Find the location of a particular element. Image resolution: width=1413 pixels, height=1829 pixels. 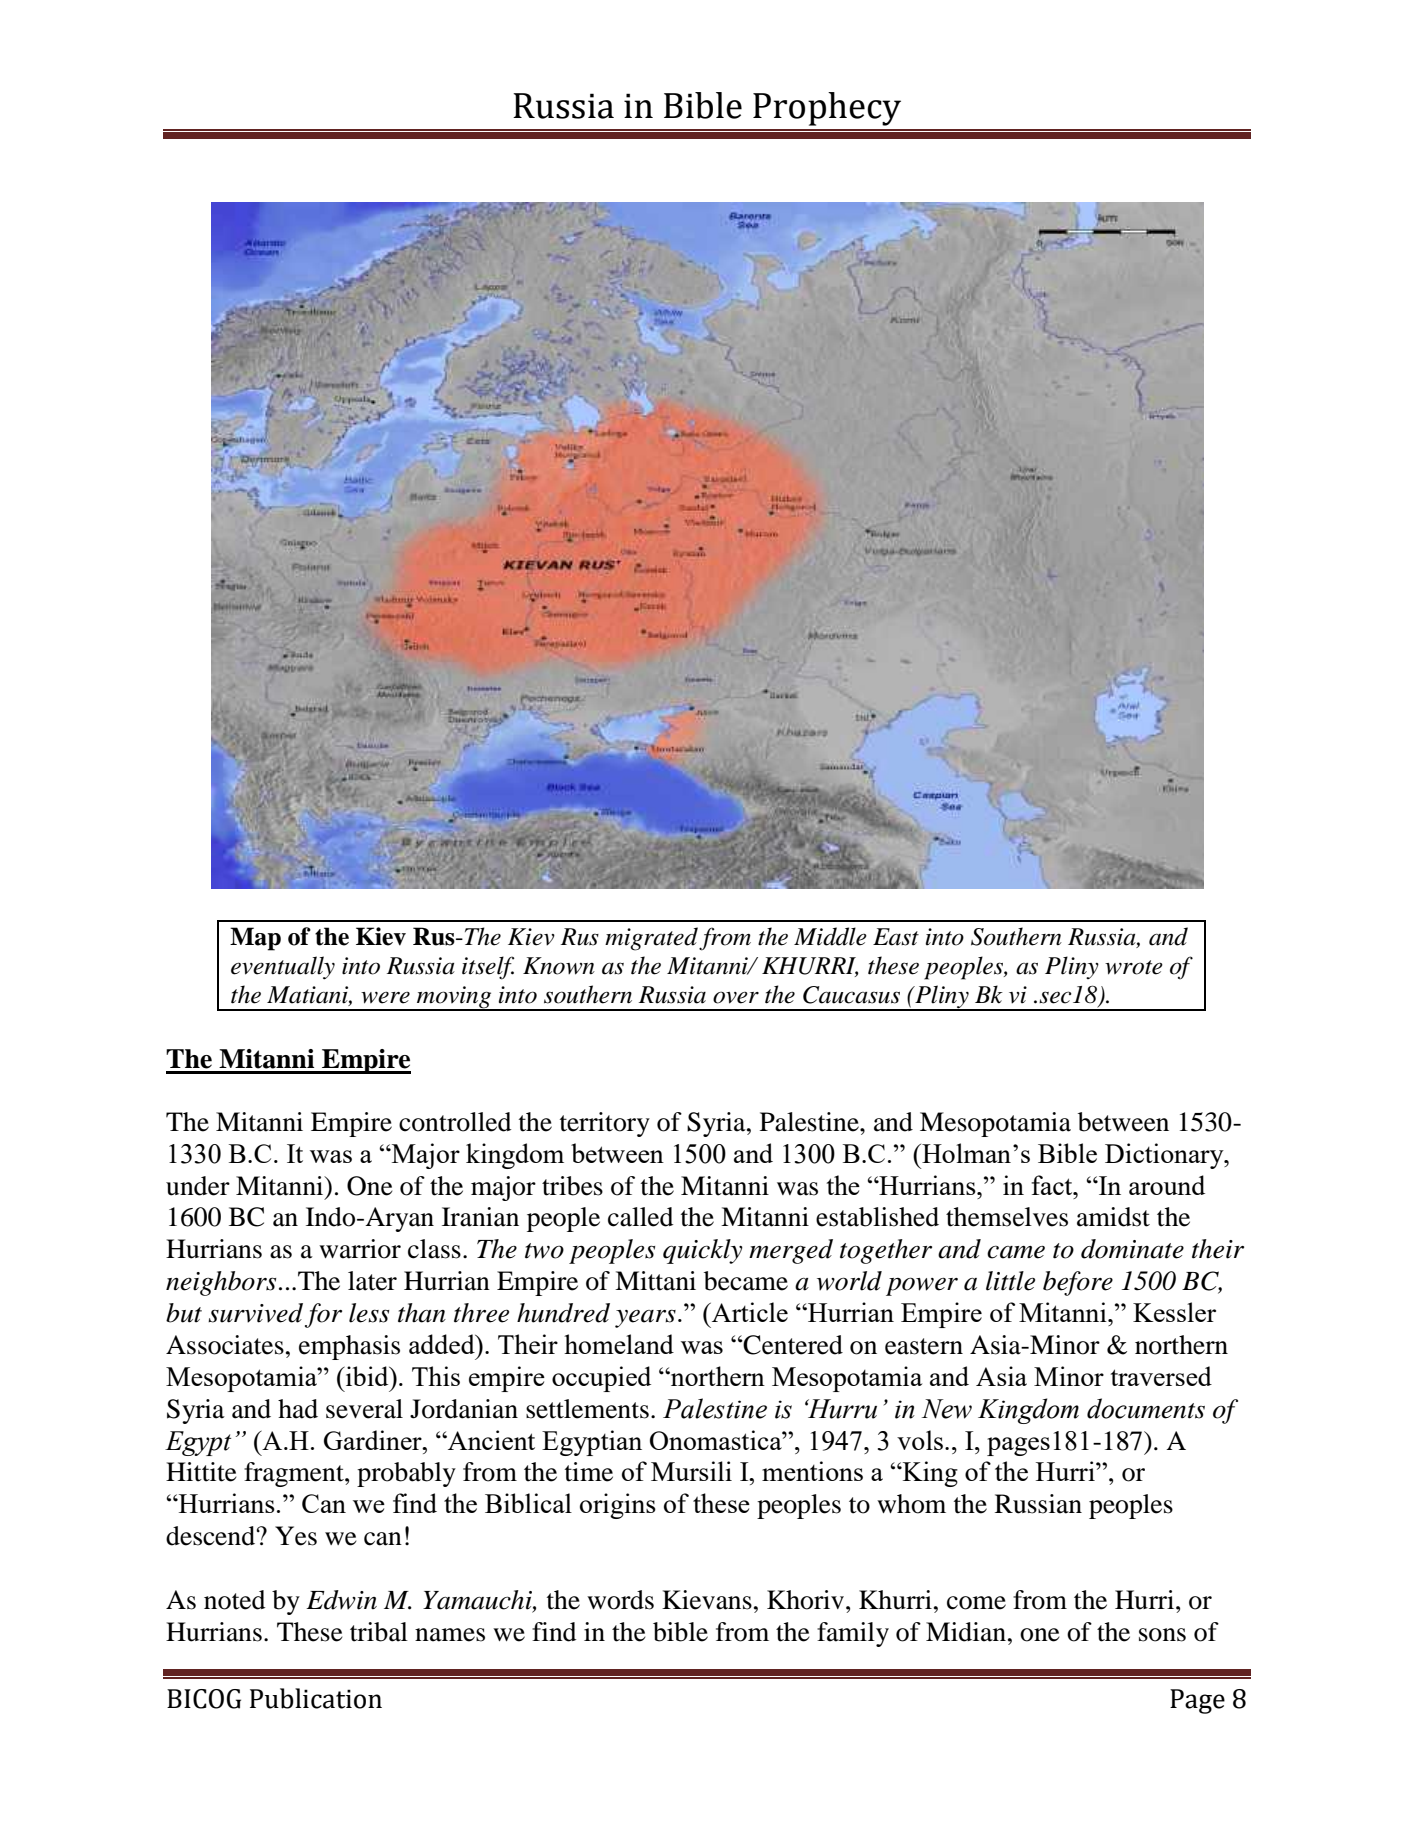

eventually is located at coordinates (283, 968).
